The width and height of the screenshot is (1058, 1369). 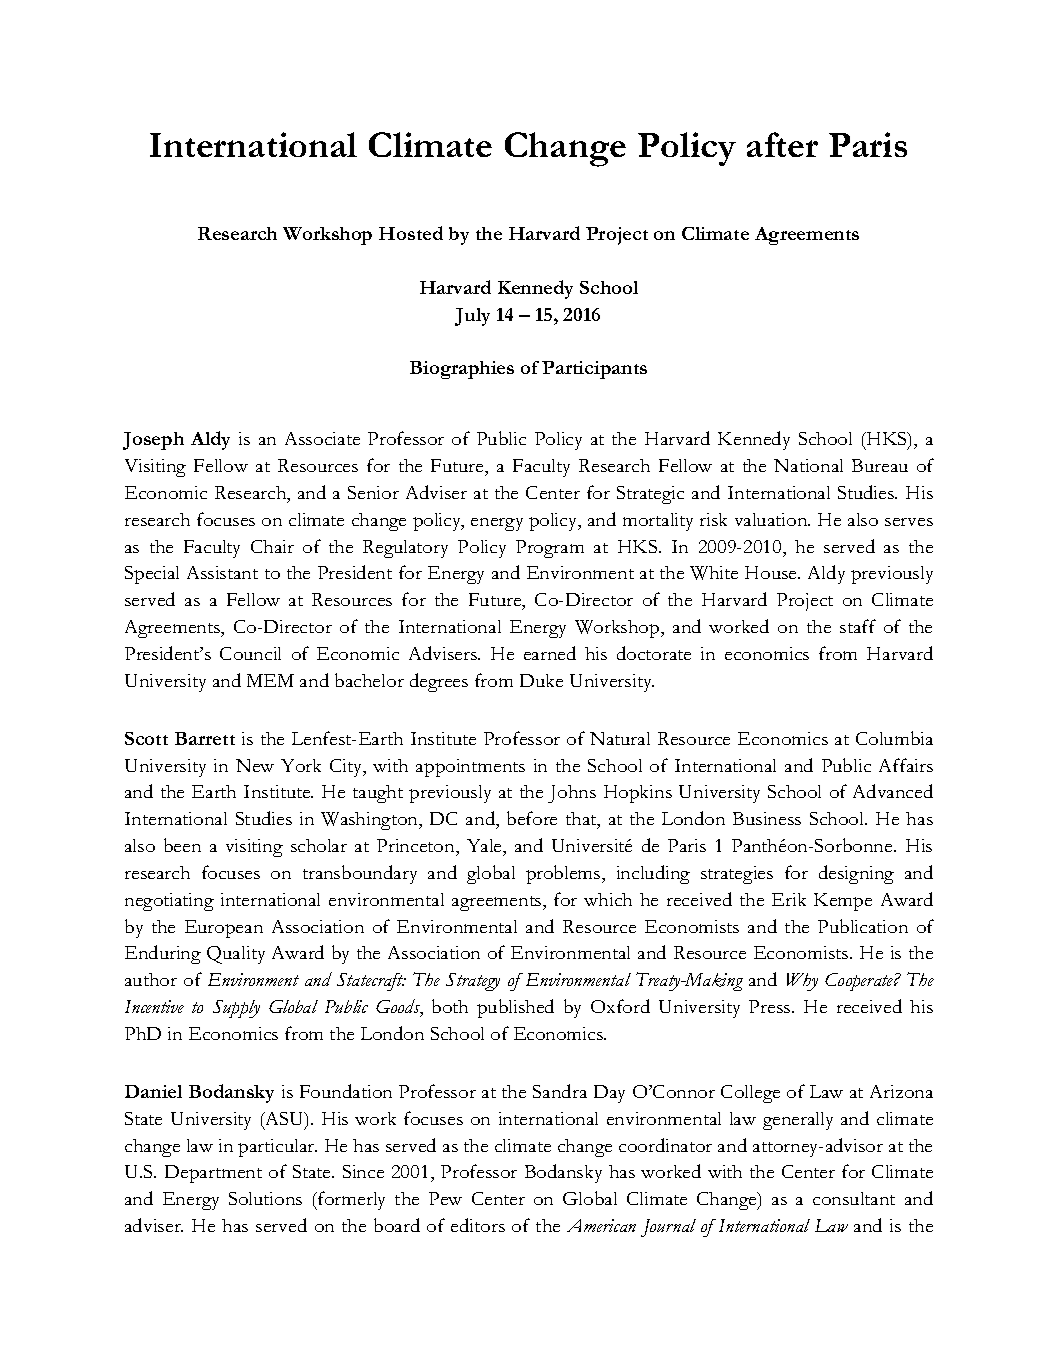 I want to click on July, so click(x=472, y=317).
